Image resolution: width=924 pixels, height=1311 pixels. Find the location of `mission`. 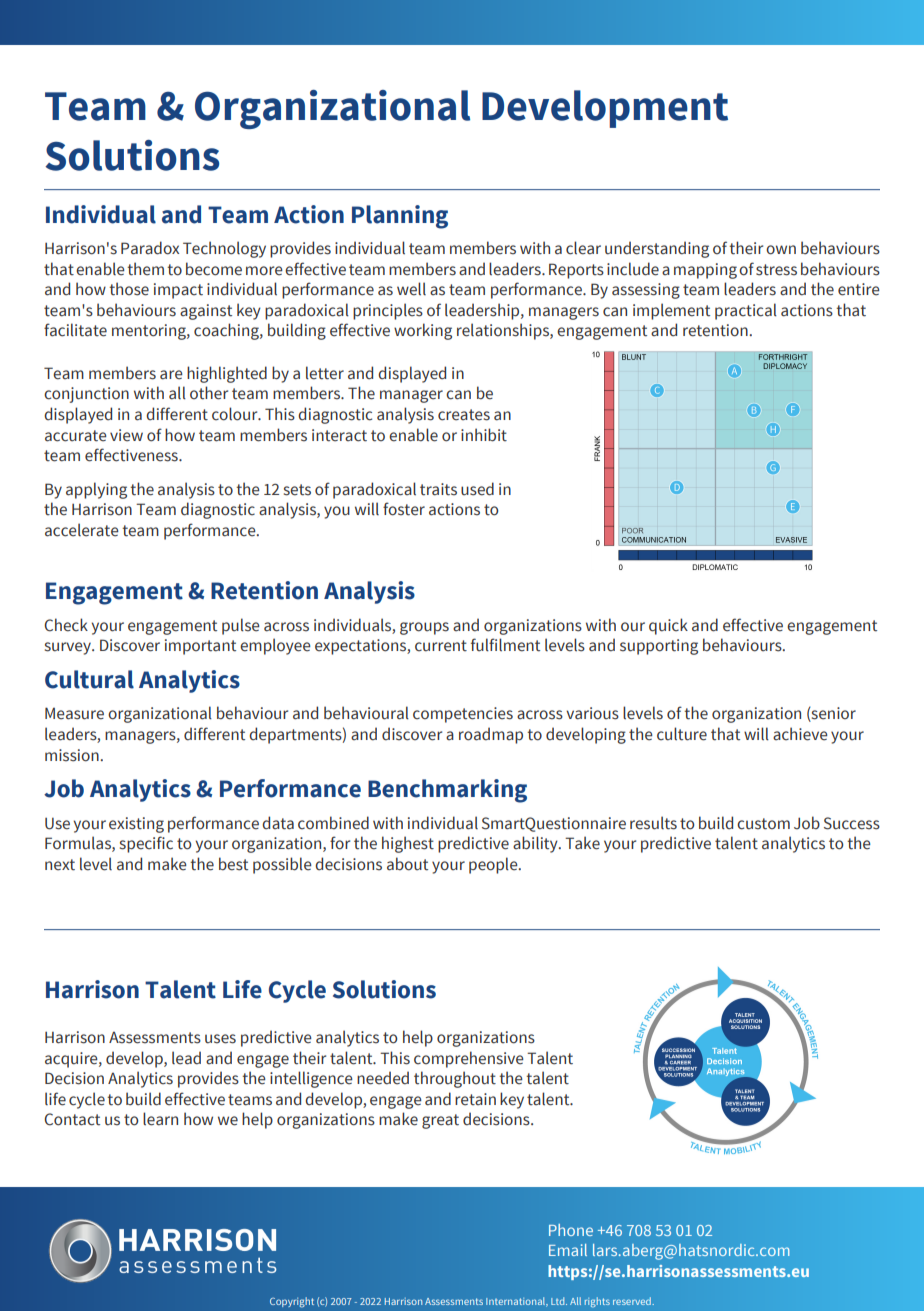

mission is located at coordinates (73, 755).
